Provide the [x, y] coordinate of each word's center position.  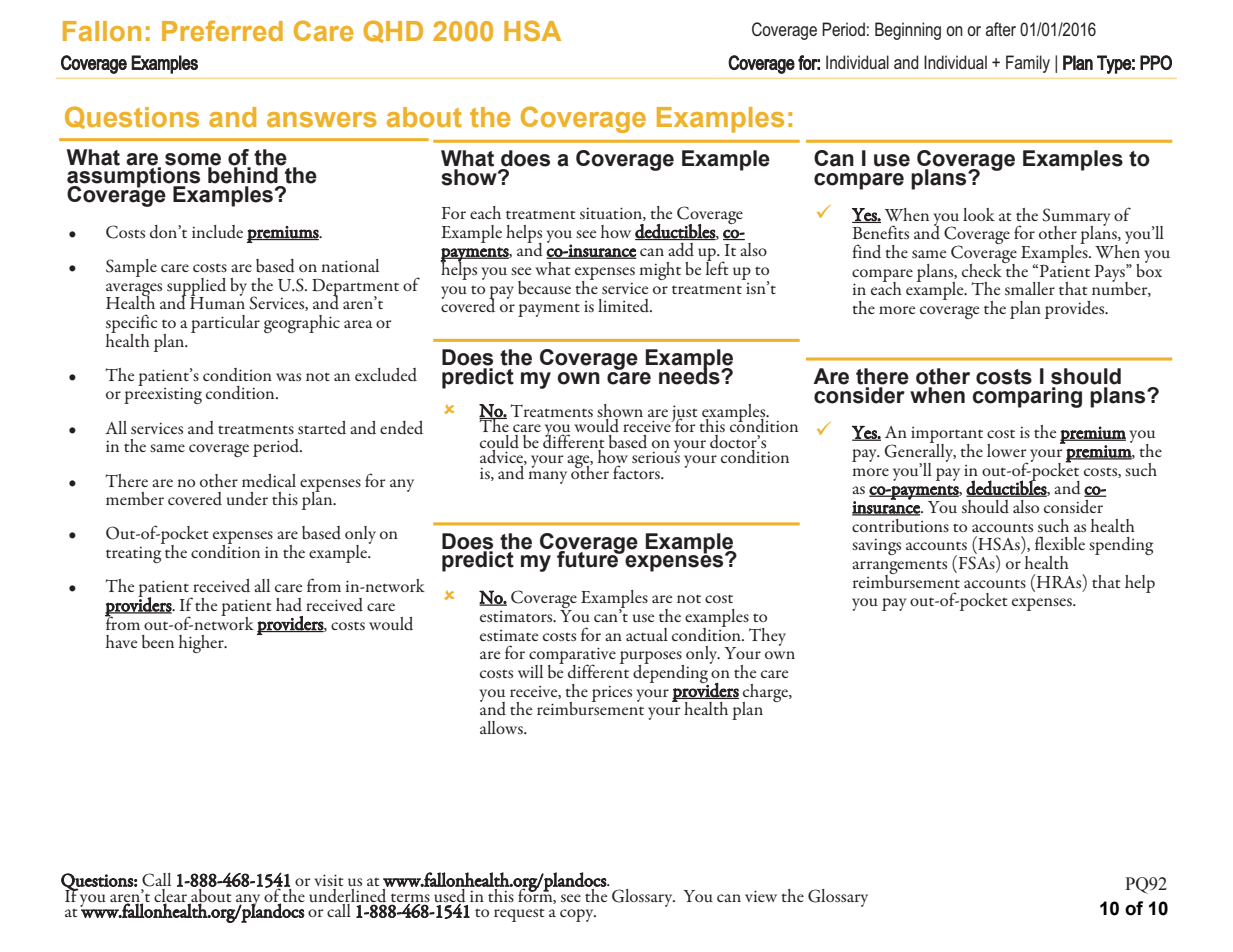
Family [1028, 64]
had [289, 605]
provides [1076, 310]
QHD [393, 31]
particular [225, 324]
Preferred [222, 30]
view [761, 896]
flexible [1060, 543]
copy [578, 915]
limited [625, 306]
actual [647, 634]
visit [329, 880]
